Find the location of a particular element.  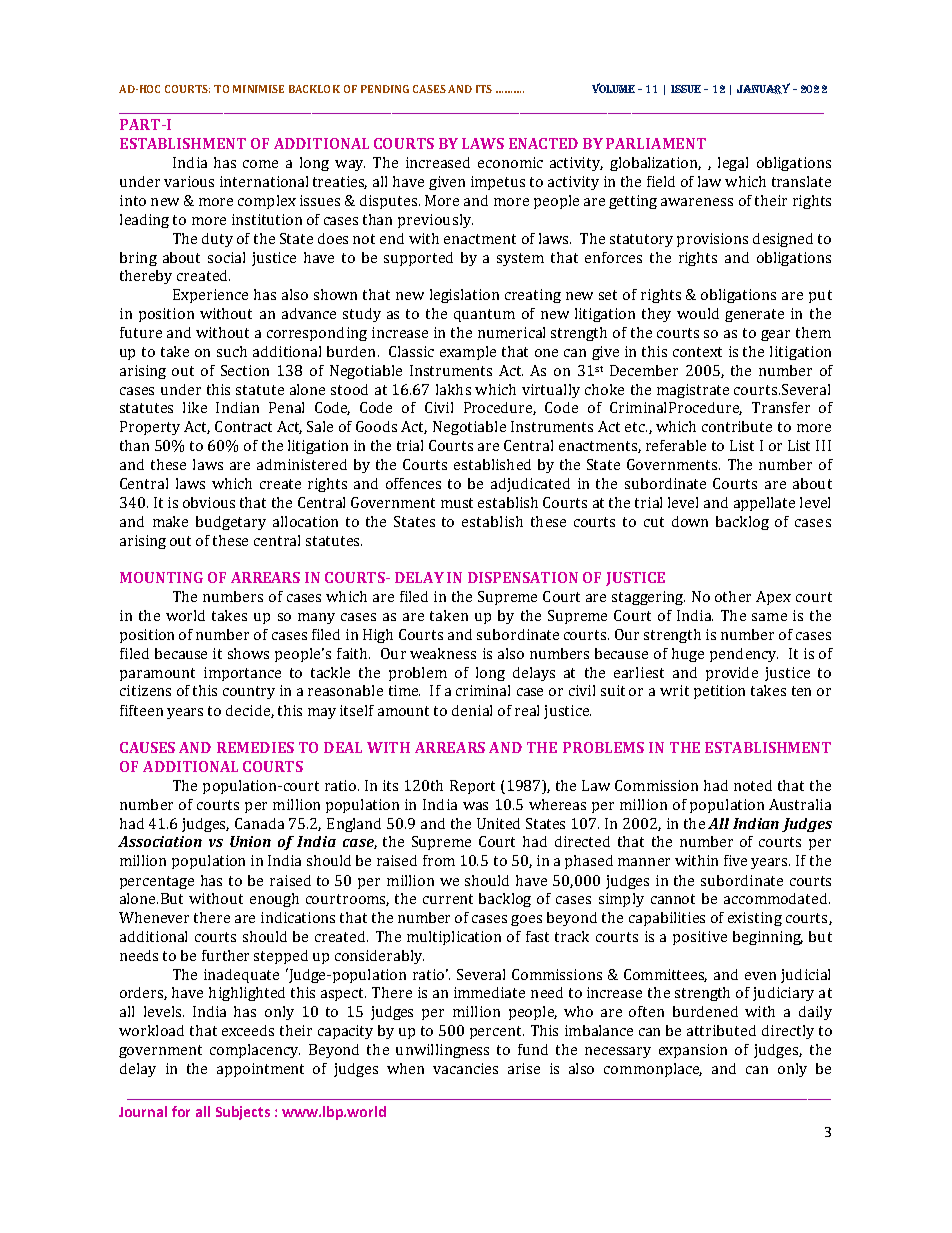

January is located at coordinates (763, 88).
